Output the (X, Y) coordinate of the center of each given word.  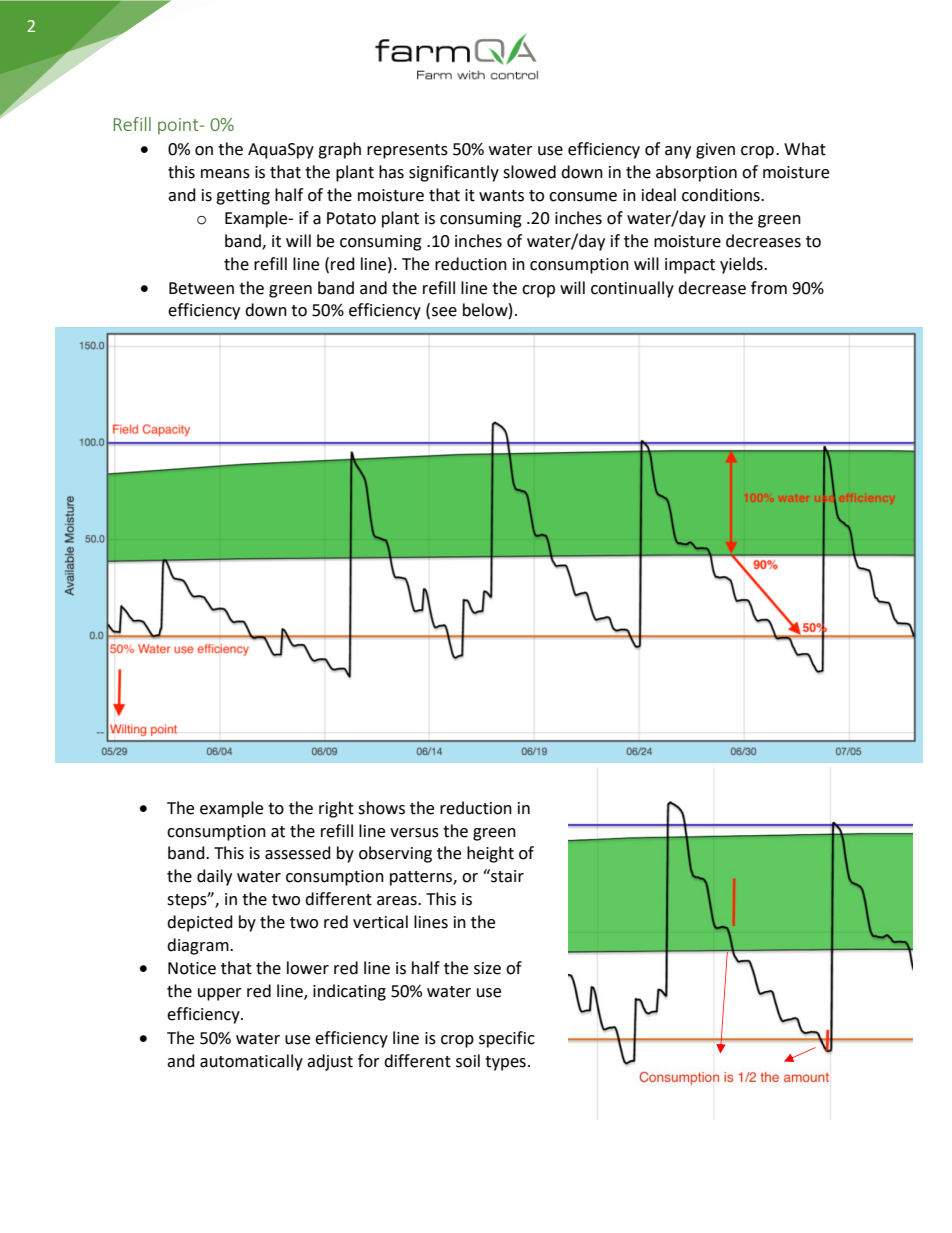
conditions (722, 195)
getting (243, 197)
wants (501, 196)
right (336, 809)
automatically (251, 1062)
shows (381, 808)
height (490, 854)
